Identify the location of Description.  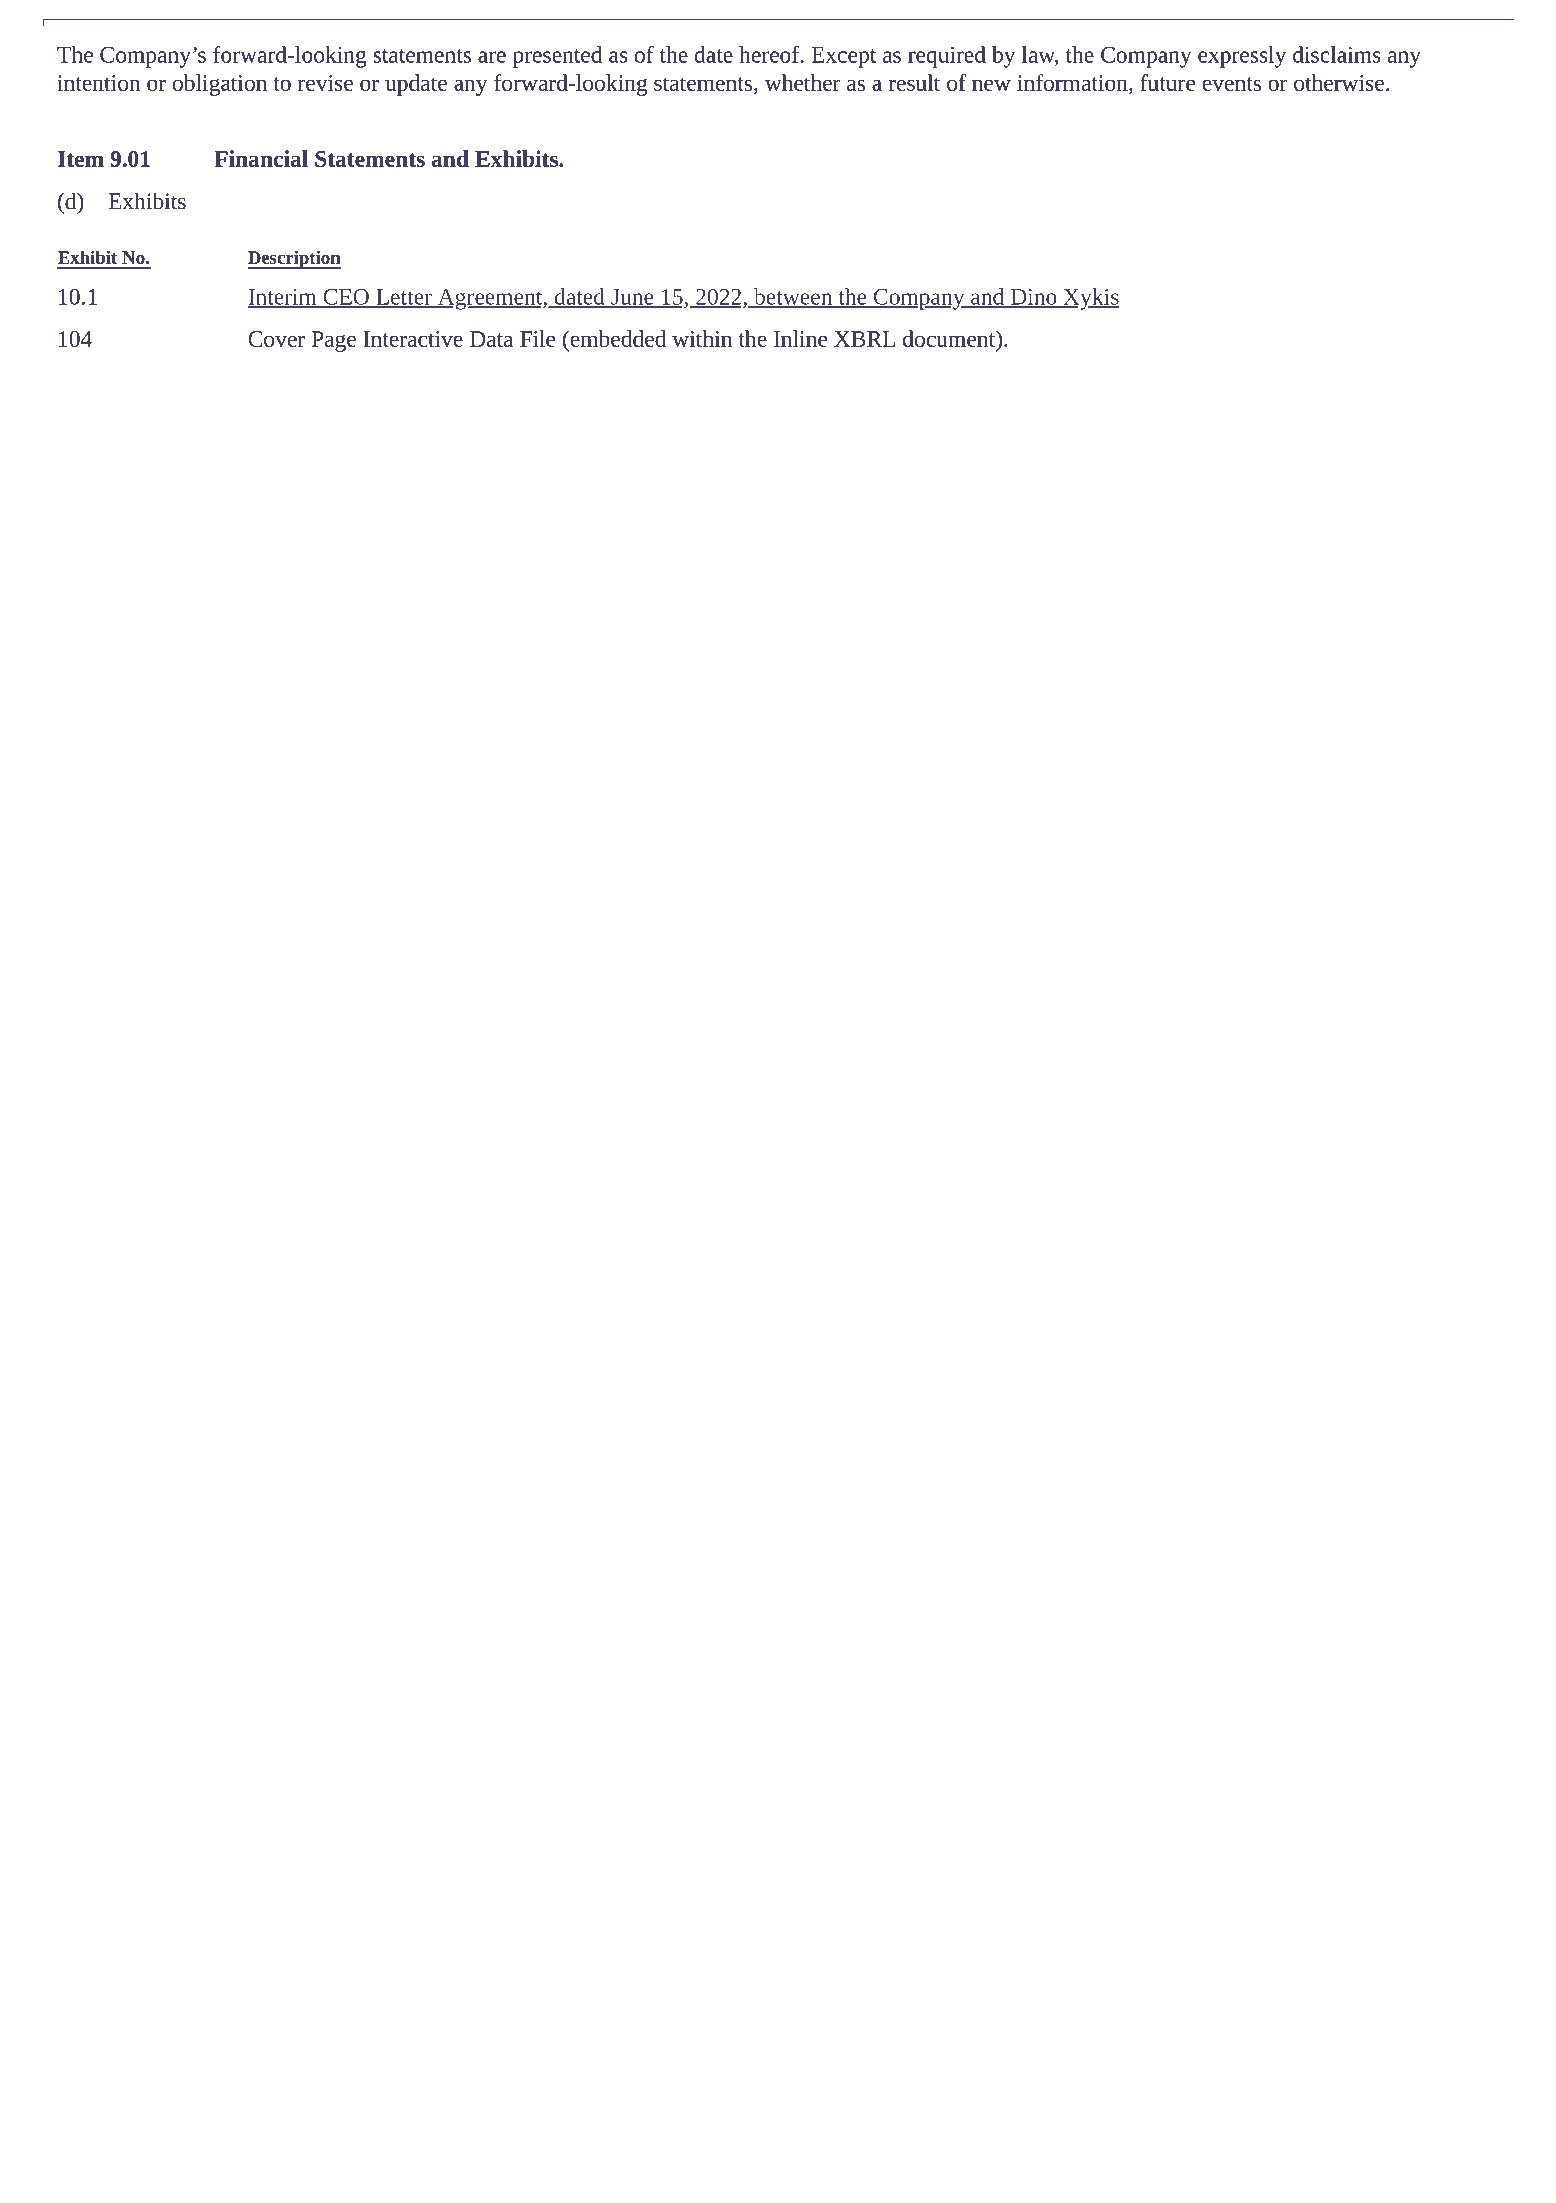
(294, 259).
